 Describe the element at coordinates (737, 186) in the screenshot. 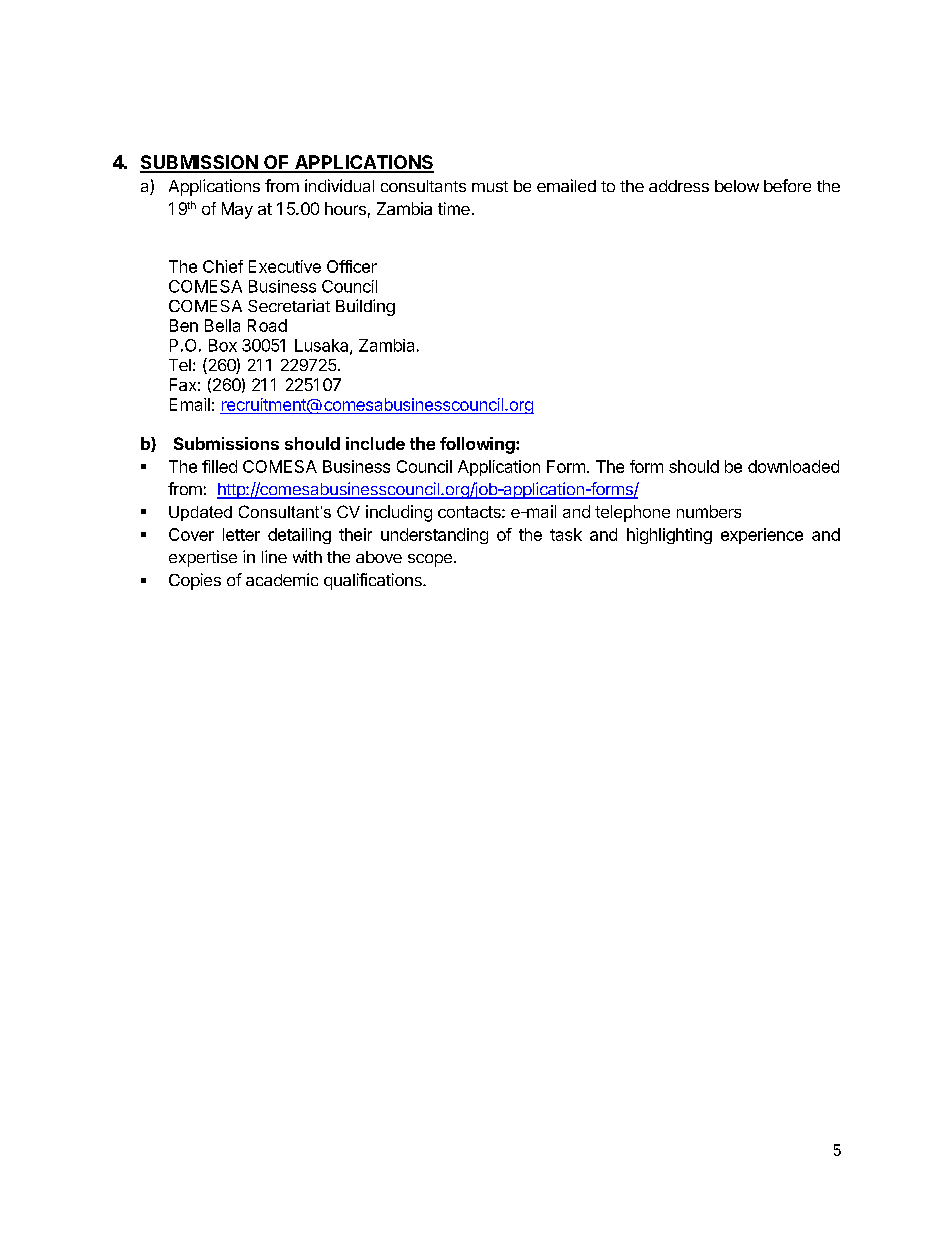

I see `below` at that location.
